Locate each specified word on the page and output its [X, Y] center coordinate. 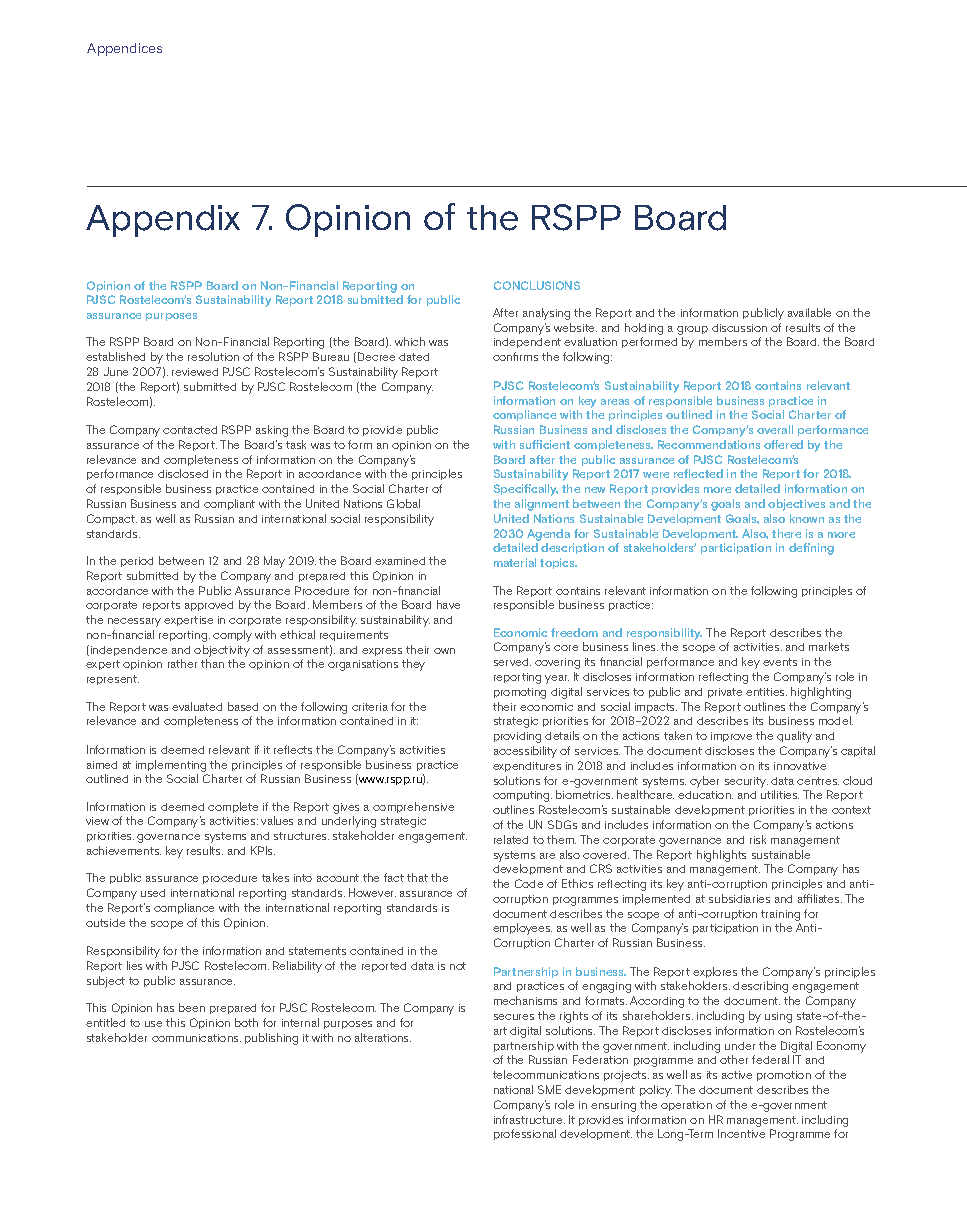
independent [527, 343]
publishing [271, 1039]
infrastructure [529, 1119]
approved [209, 606]
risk [758, 839]
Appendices [124, 49]
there [786, 533]
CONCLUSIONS [537, 285]
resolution [213, 356]
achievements [124, 850]
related [511, 839]
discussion [739, 328]
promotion [784, 1076]
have [448, 604]
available [809, 312]
